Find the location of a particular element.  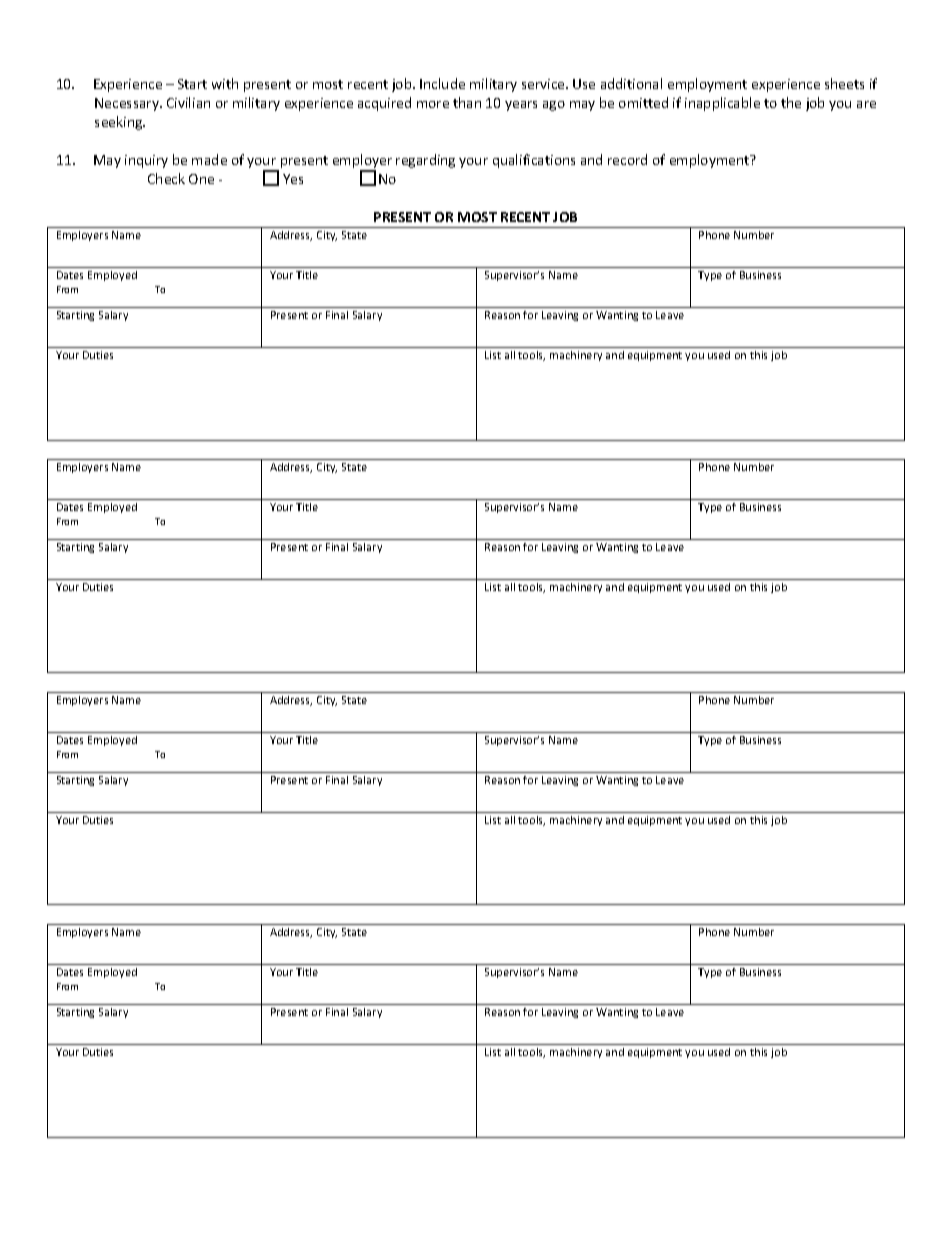

record is located at coordinates (627, 159).
